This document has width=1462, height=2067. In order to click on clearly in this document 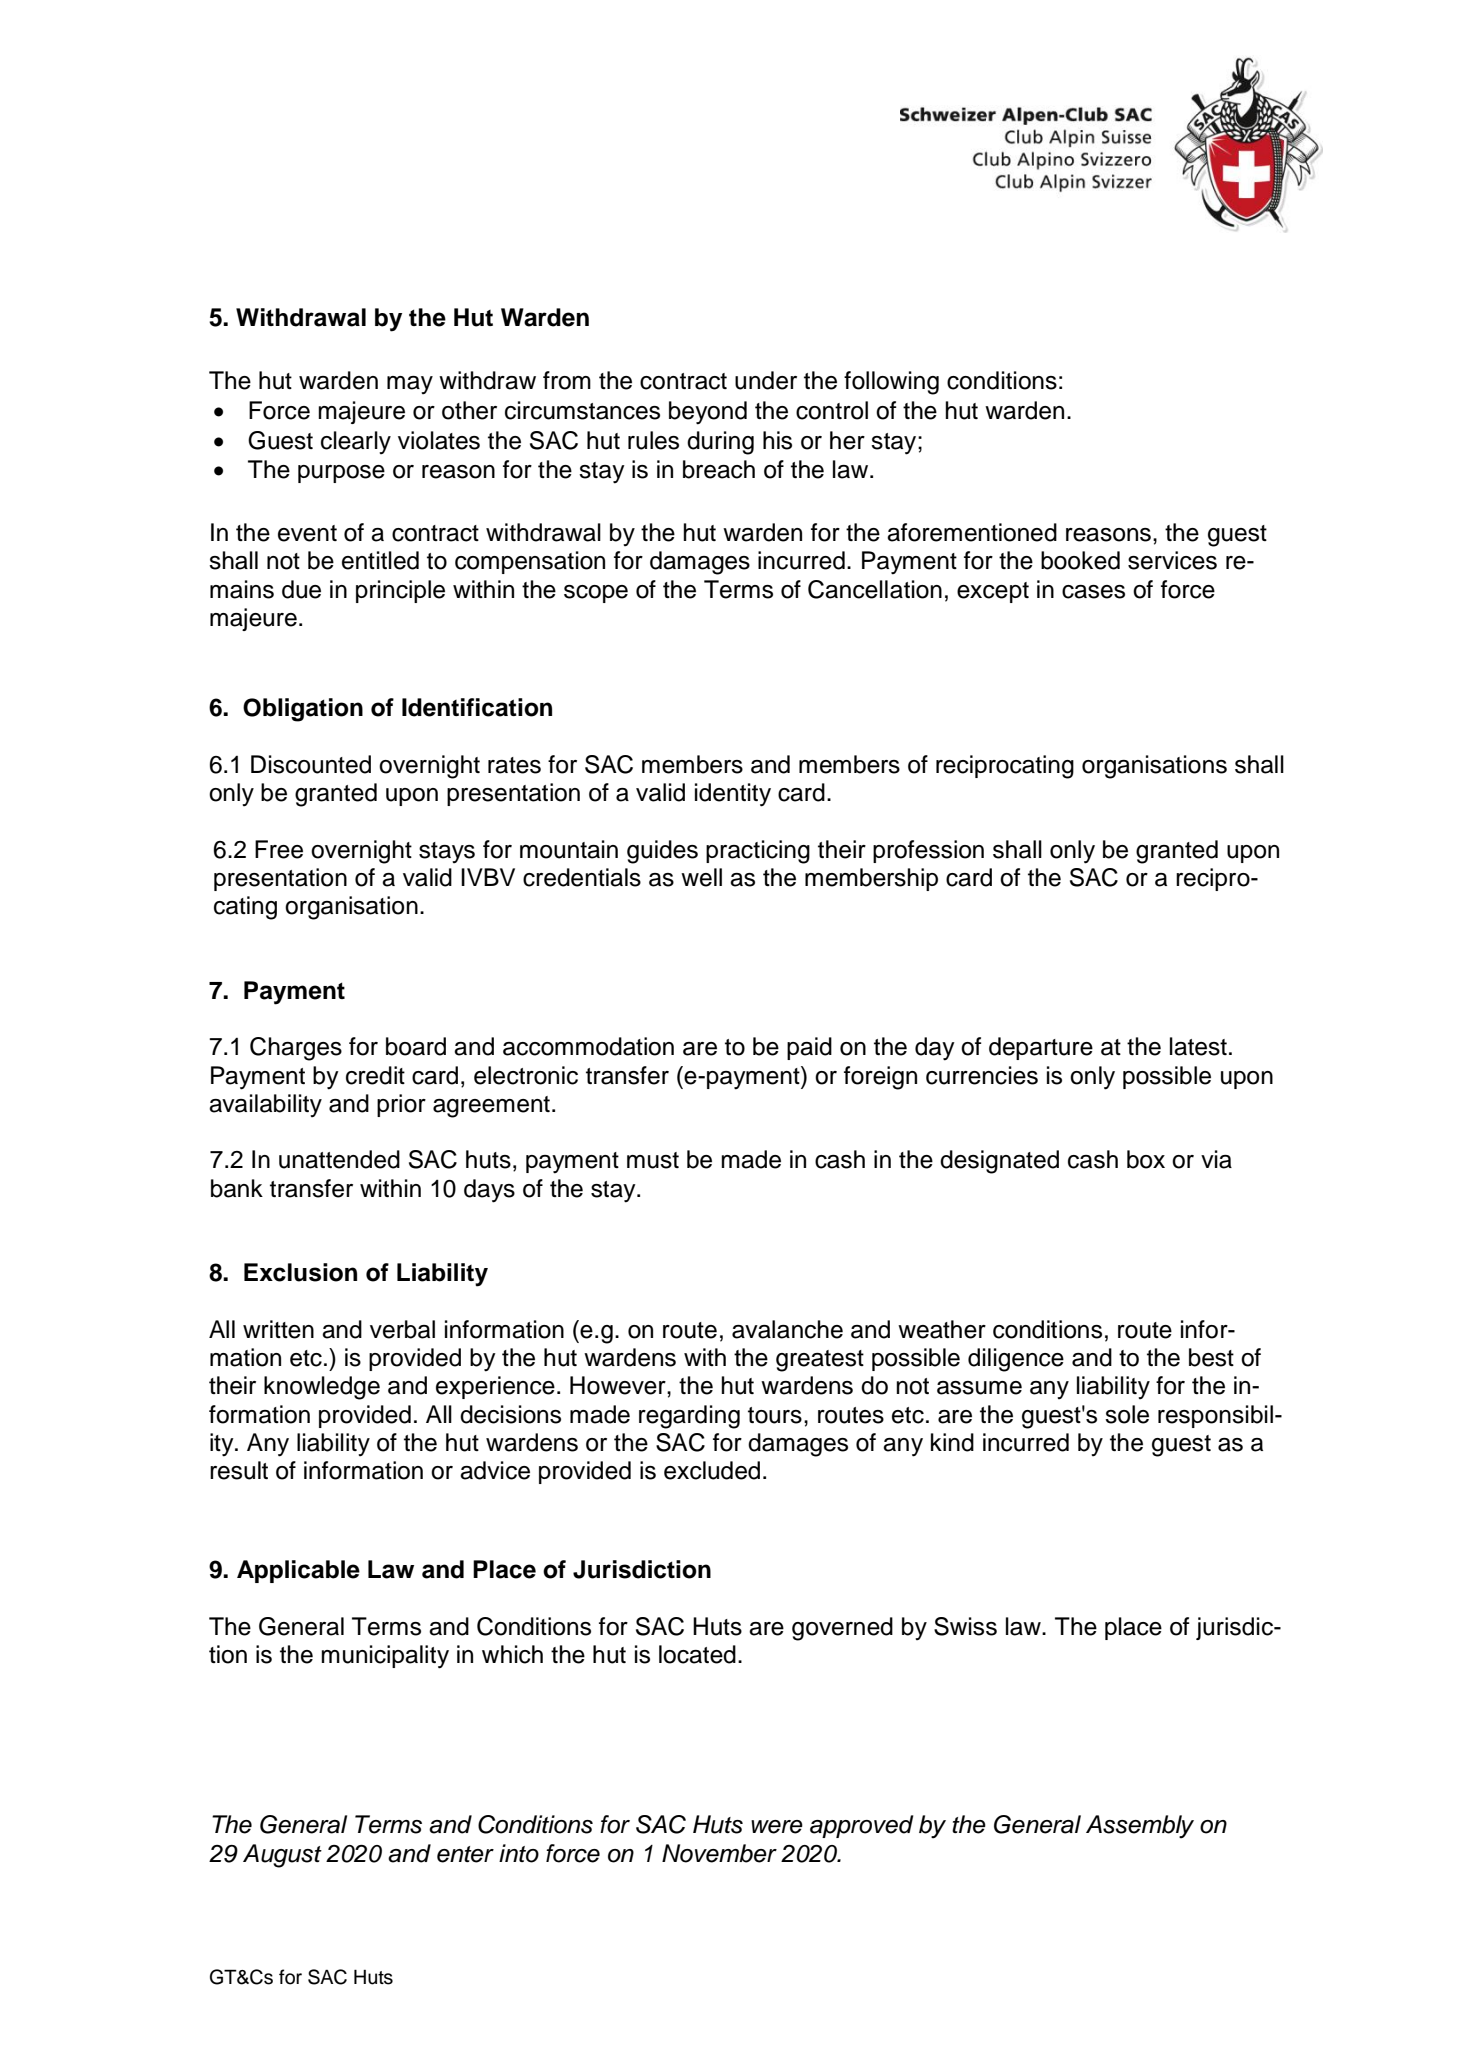, I will do `click(356, 442)`.
